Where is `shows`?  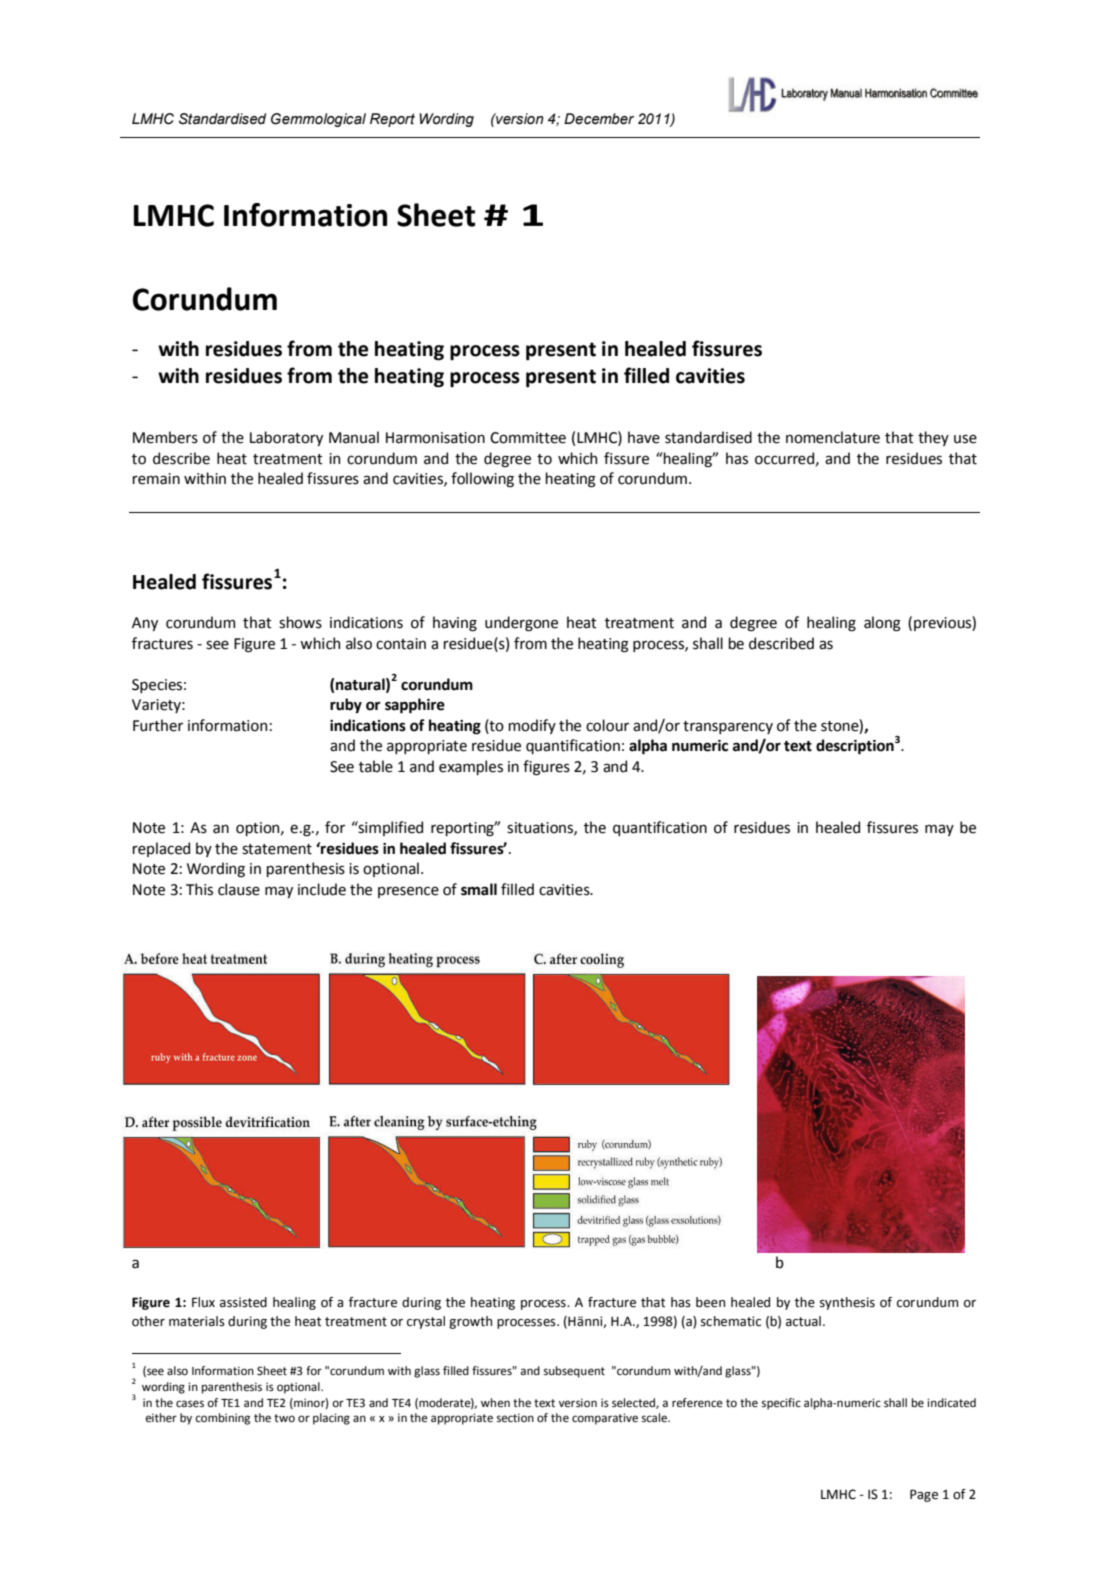 shows is located at coordinates (300, 622).
